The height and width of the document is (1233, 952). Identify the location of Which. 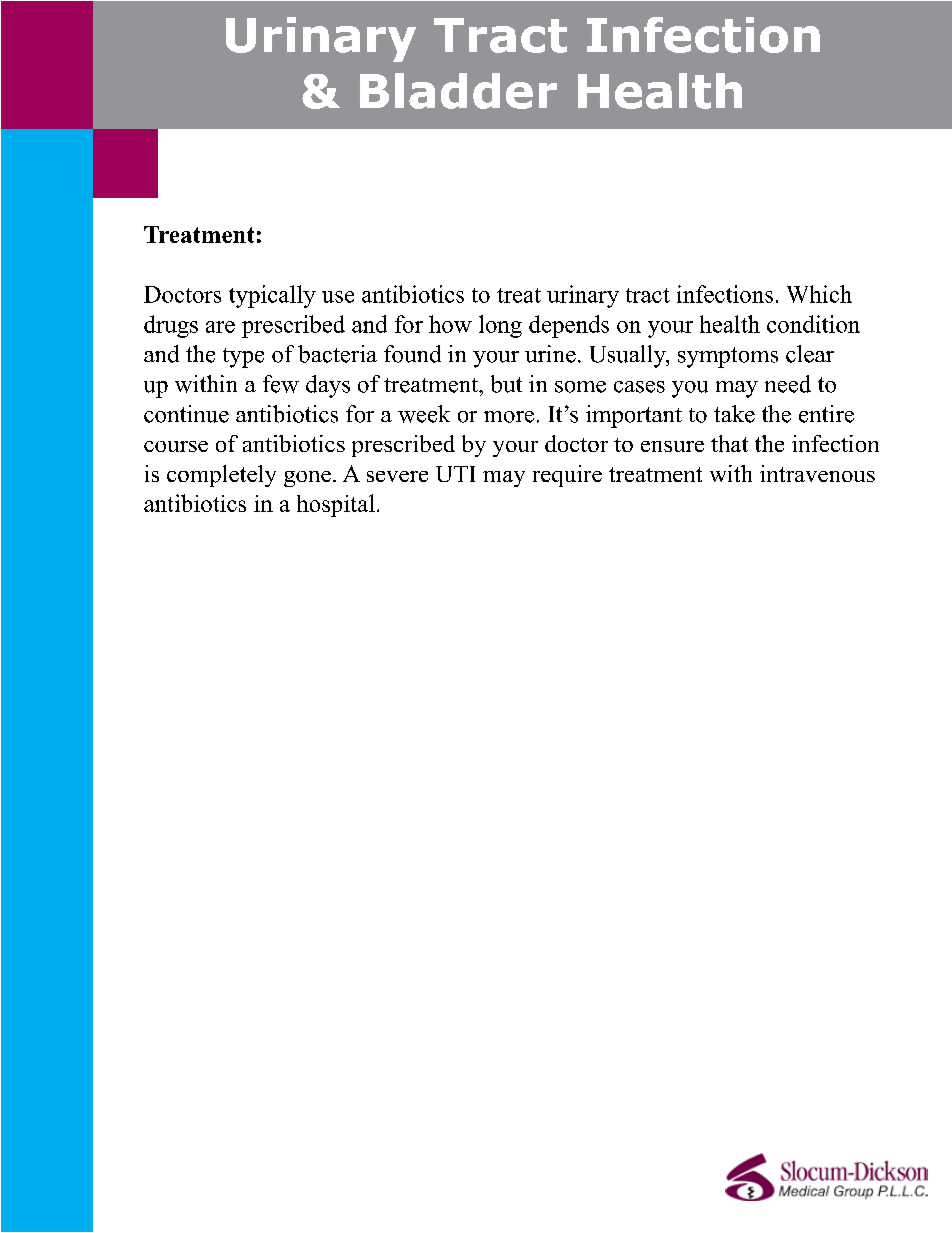
(819, 294).
